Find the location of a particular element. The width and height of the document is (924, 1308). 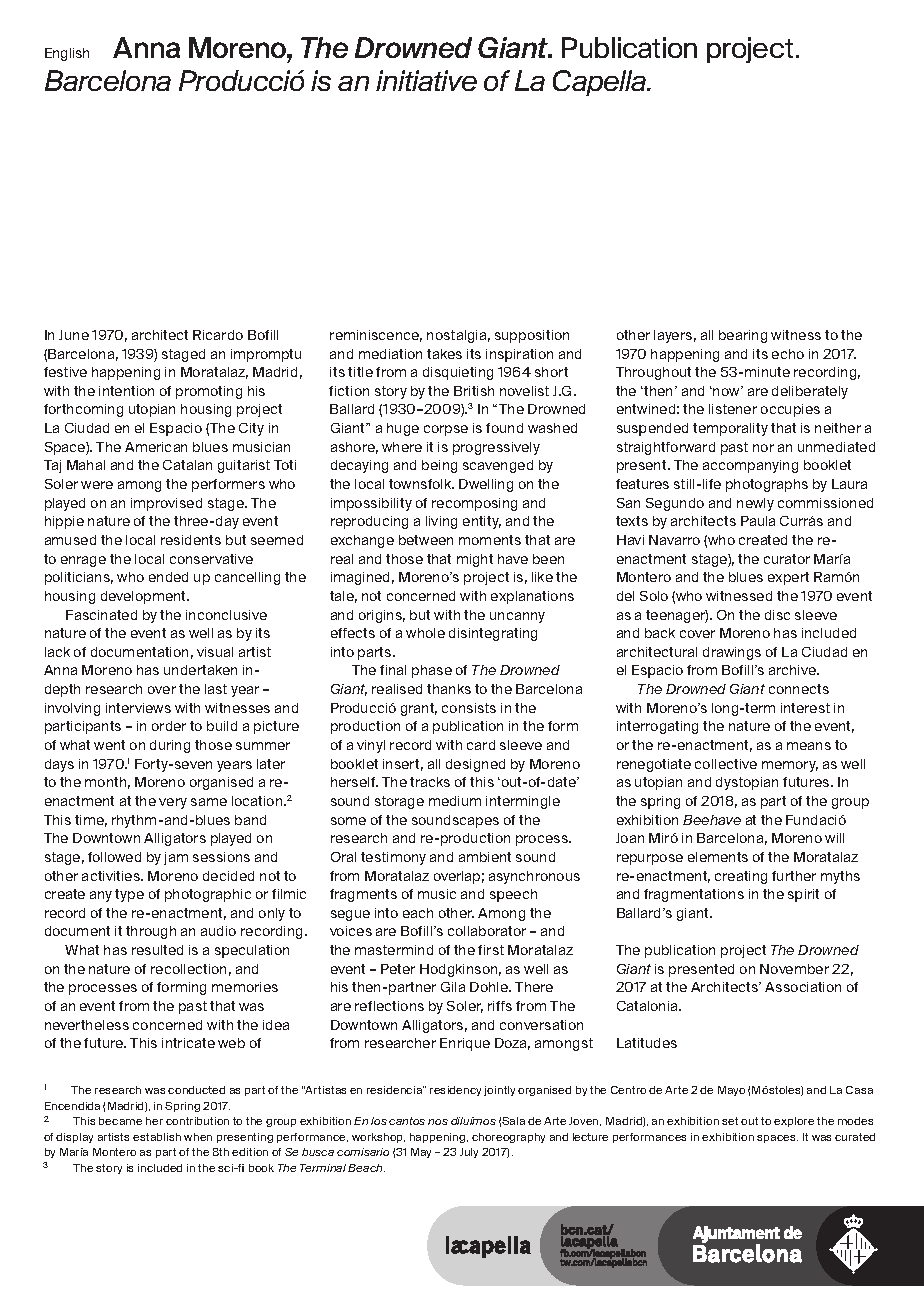

collaborator is located at coordinates (487, 931).
